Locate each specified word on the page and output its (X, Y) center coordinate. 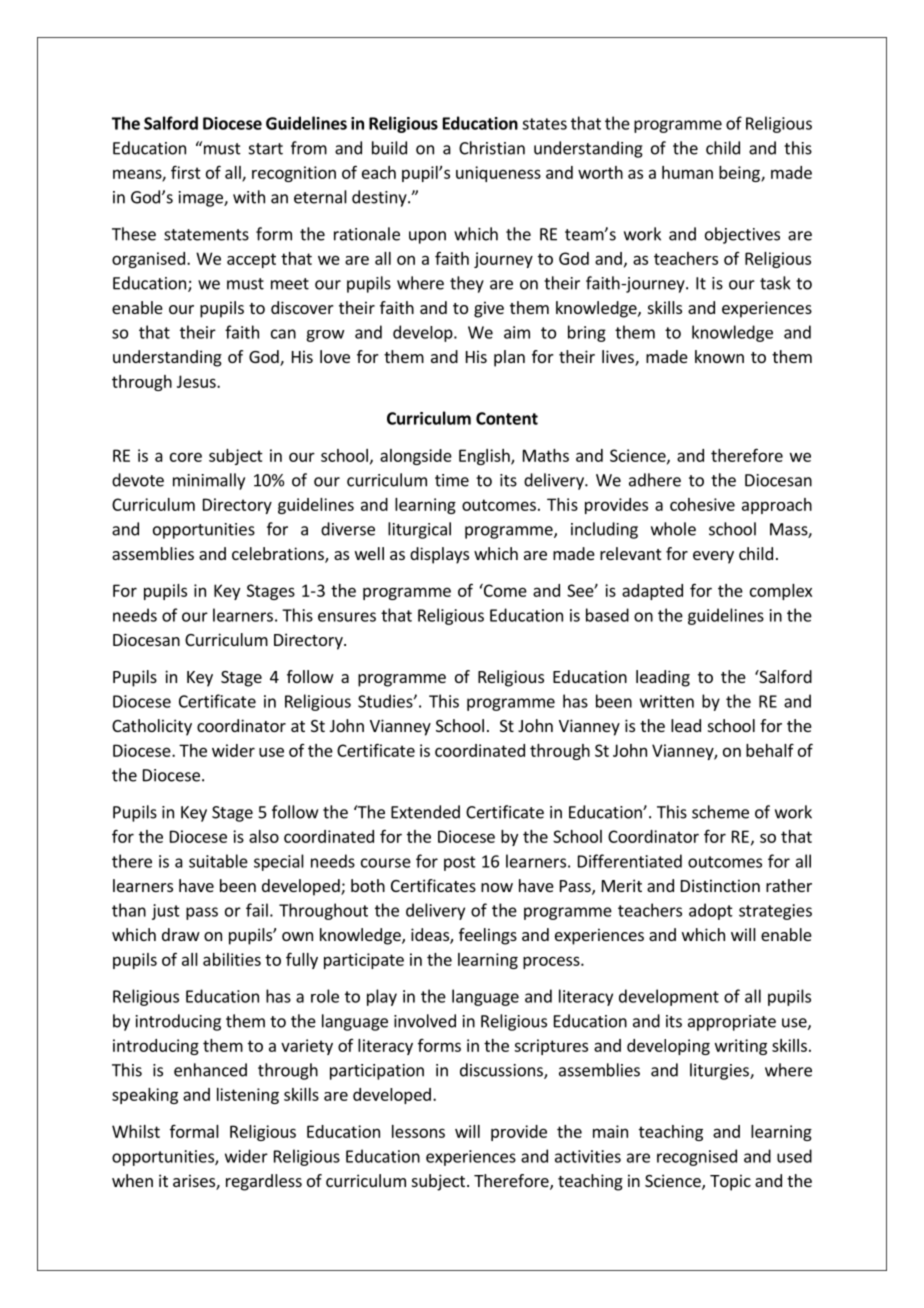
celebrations (279, 555)
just (166, 912)
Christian (492, 148)
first (186, 172)
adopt (711, 911)
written (667, 701)
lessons (418, 1131)
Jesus (197, 381)
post (460, 863)
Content (507, 418)
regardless (264, 1182)
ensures (347, 617)
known (719, 356)
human (687, 172)
